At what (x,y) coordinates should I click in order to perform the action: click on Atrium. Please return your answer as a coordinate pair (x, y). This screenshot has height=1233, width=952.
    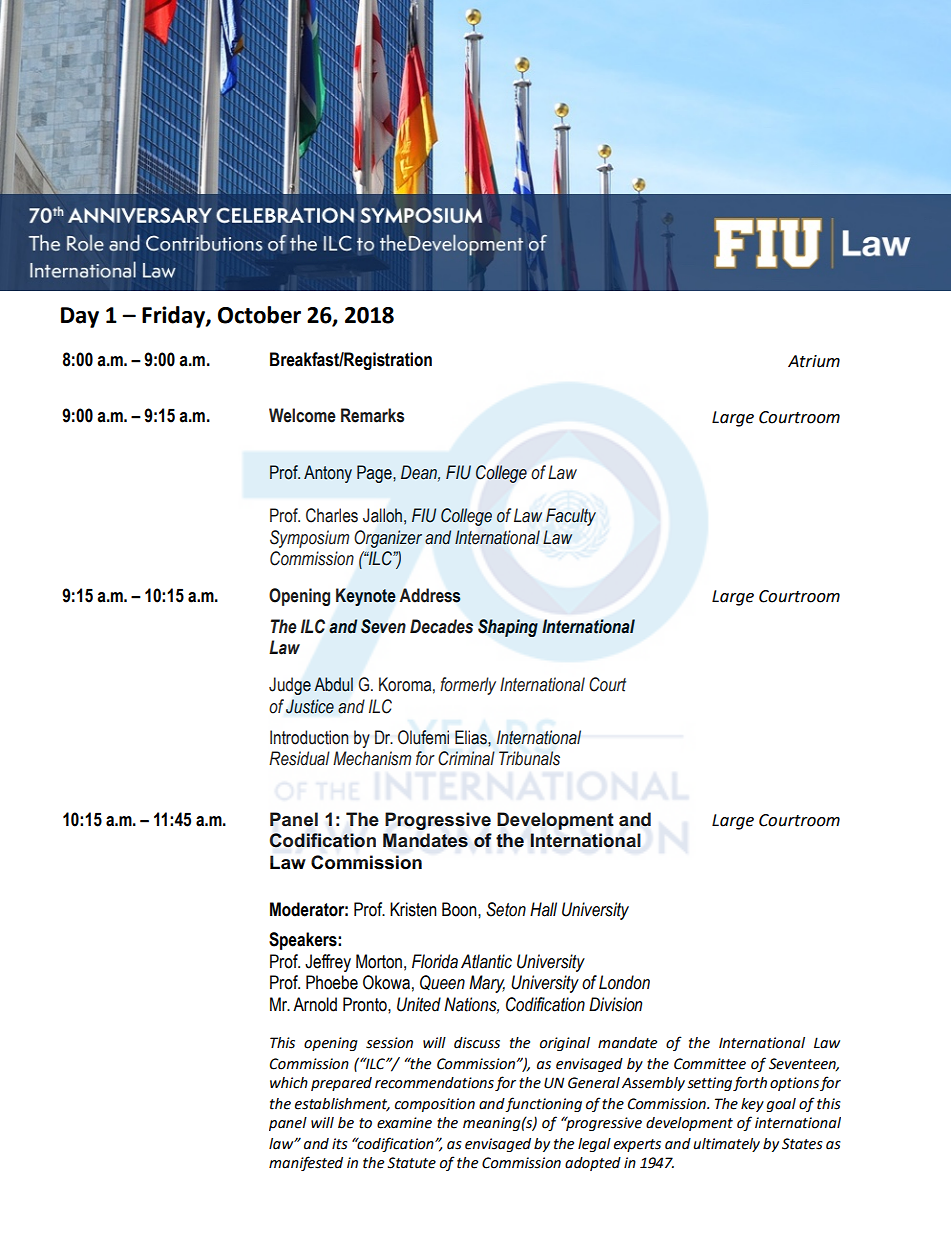
    Looking at the image, I should click on (814, 361).
